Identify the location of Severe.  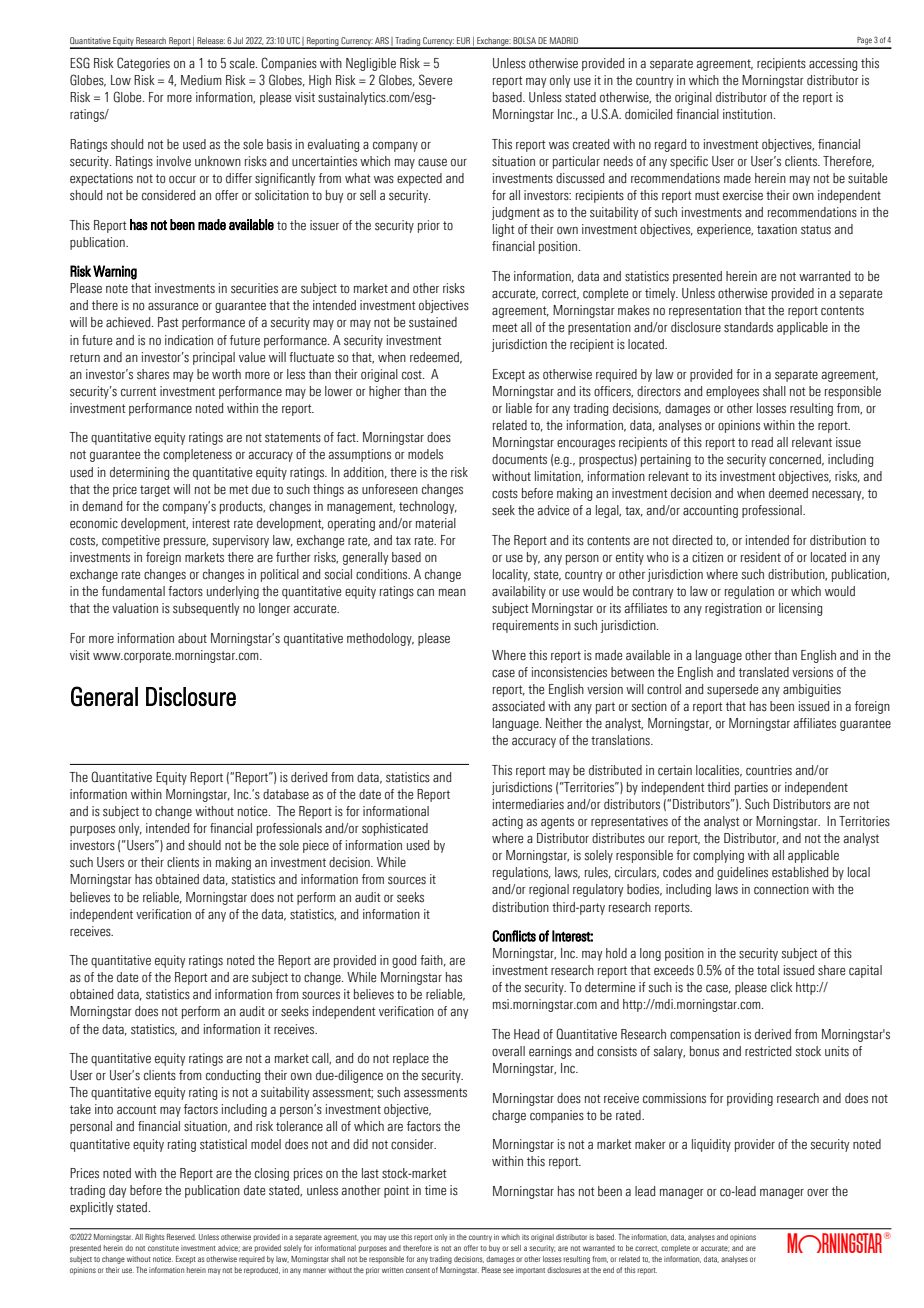
(435, 80).
